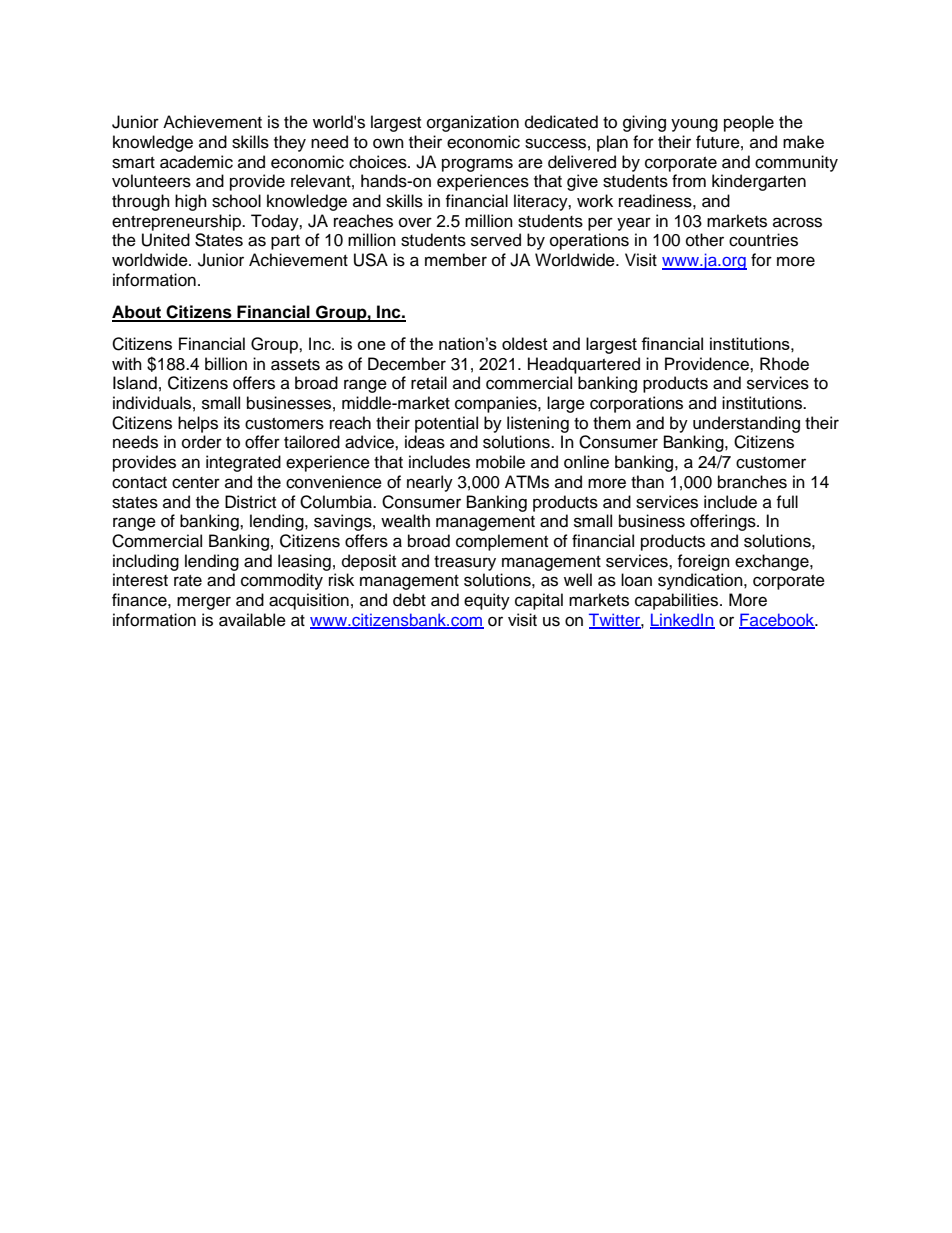 This screenshot has width=952, height=1233. What do you see at coordinates (138, 313) in the screenshot?
I see `About` at bounding box center [138, 313].
